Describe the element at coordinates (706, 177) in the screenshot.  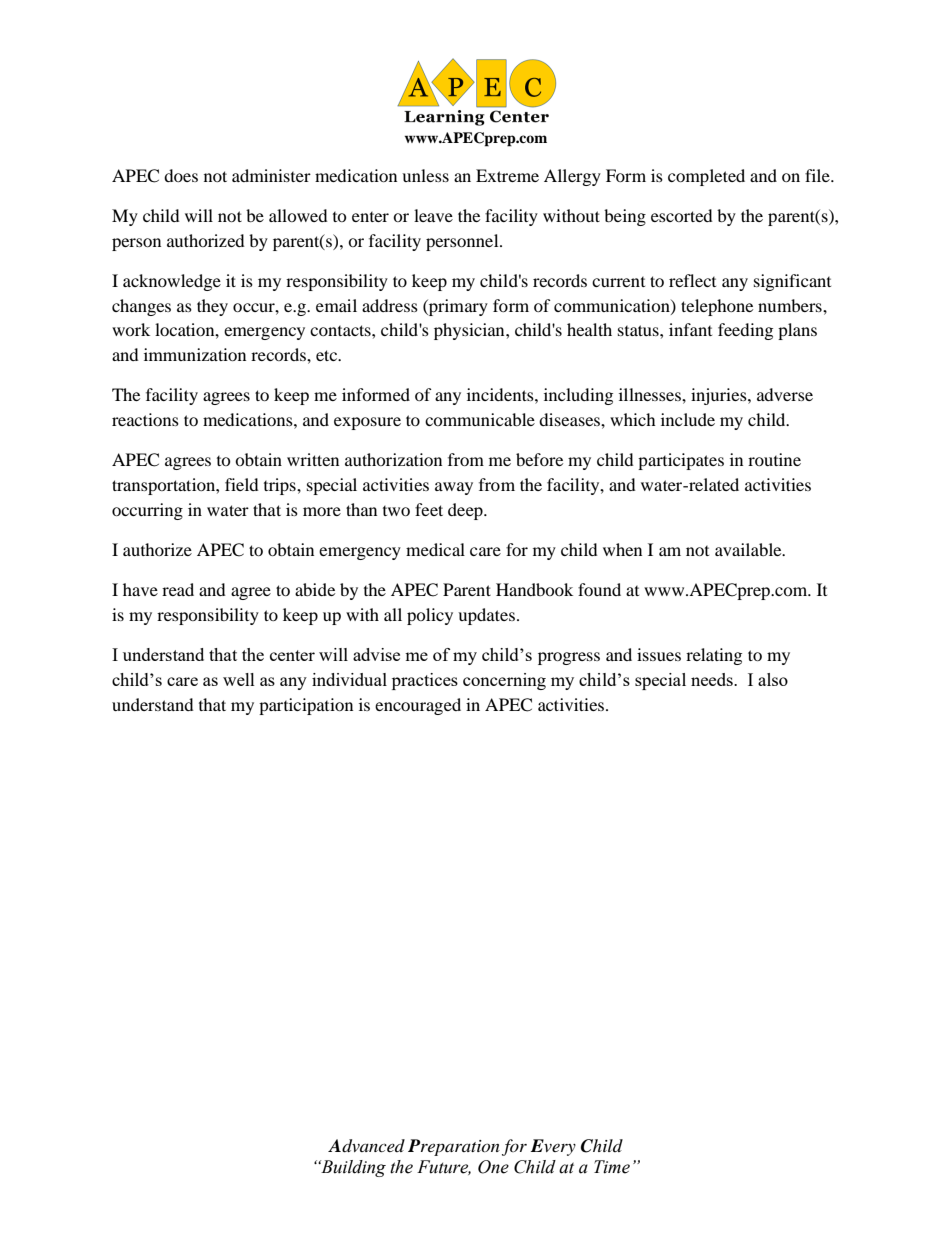
I see `completed` at that location.
